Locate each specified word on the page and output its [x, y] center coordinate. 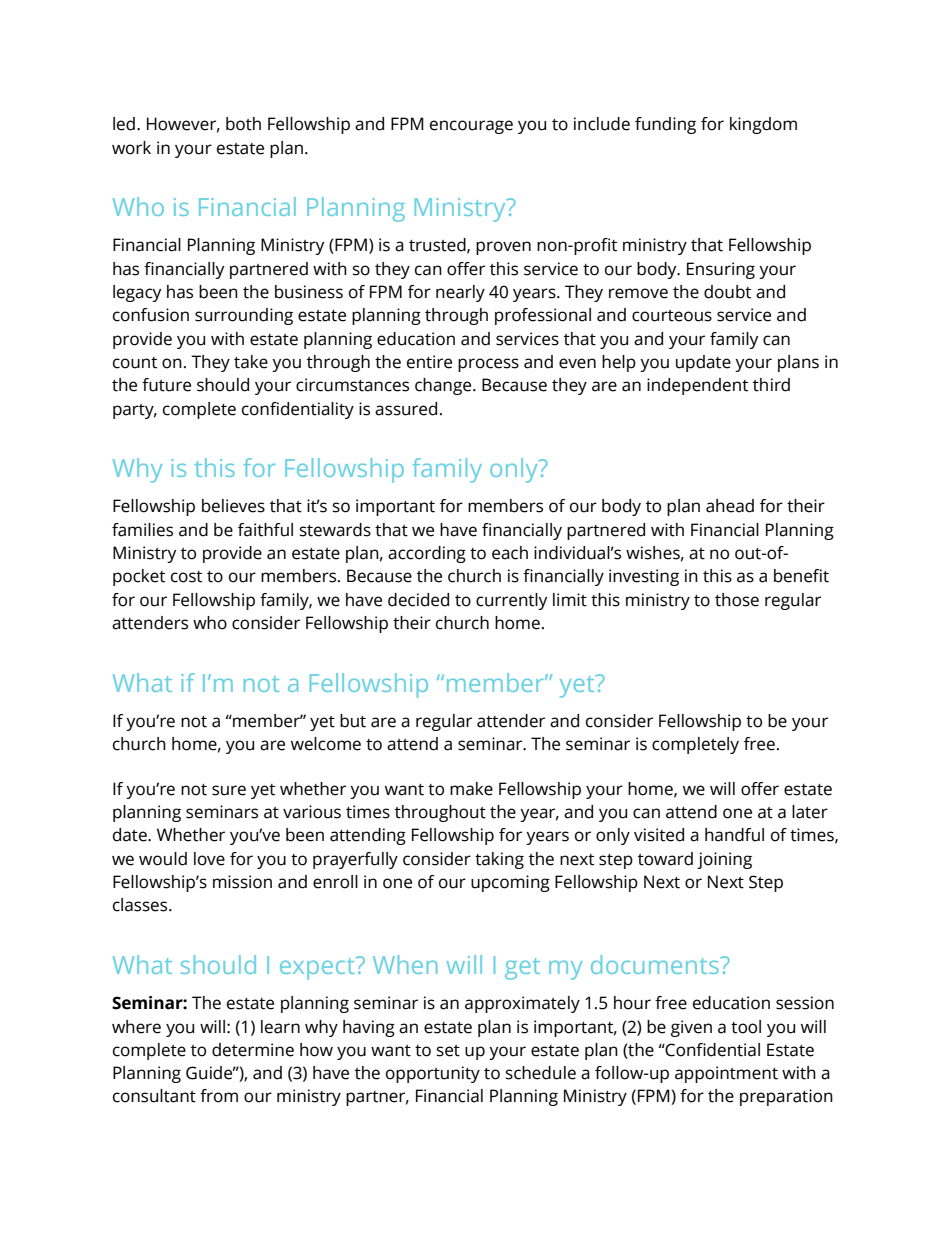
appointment [726, 1074]
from [219, 1096]
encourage [471, 127]
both [243, 124]
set [448, 1051]
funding [665, 125]
